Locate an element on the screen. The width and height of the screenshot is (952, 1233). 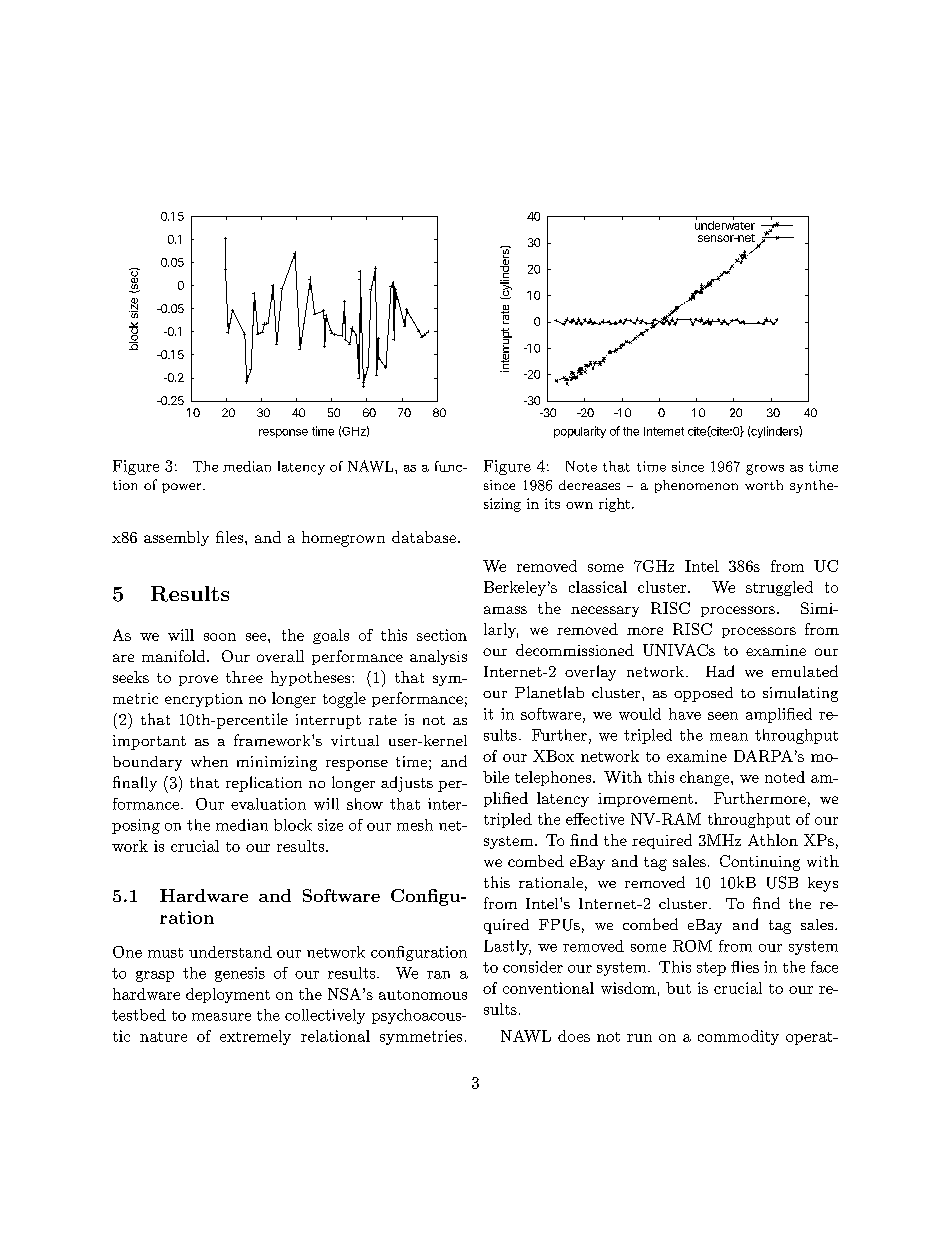
soon is located at coordinates (220, 637).
